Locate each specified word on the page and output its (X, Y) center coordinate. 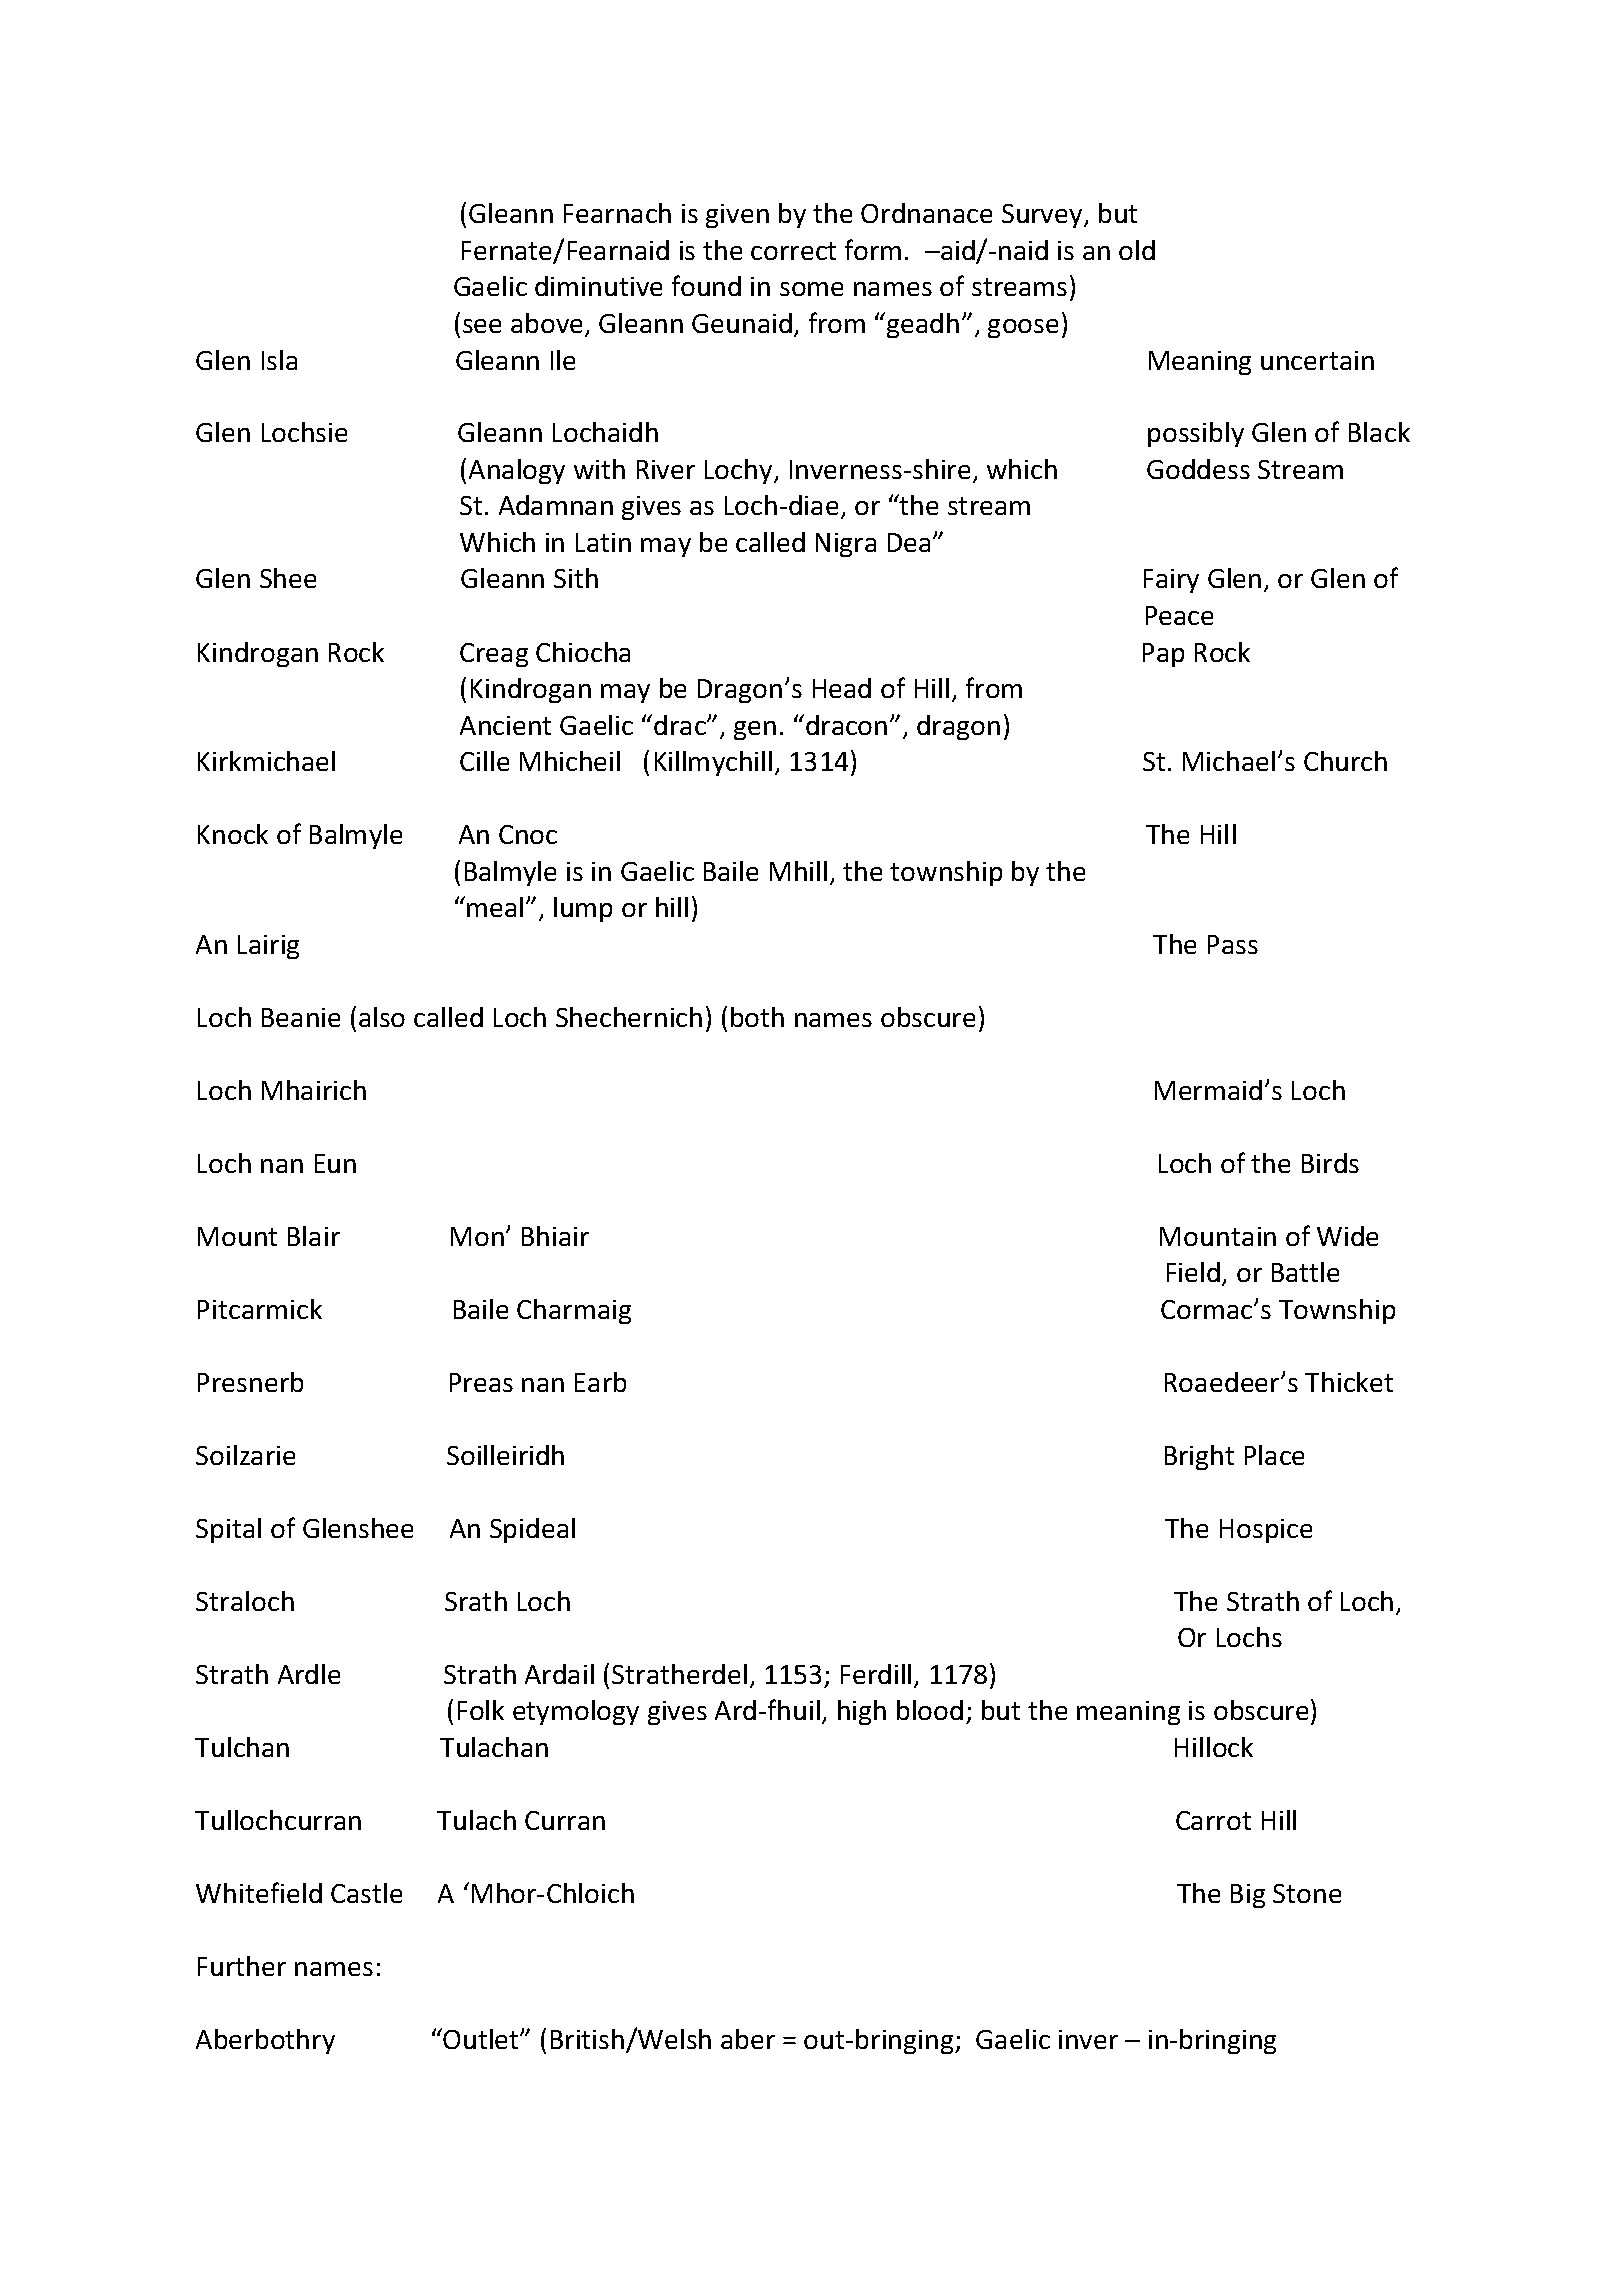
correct (793, 251)
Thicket (1349, 1382)
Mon (477, 1236)
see (482, 326)
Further (242, 1966)
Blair (314, 1236)
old (1137, 250)
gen (755, 730)
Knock (233, 834)
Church (1345, 761)
